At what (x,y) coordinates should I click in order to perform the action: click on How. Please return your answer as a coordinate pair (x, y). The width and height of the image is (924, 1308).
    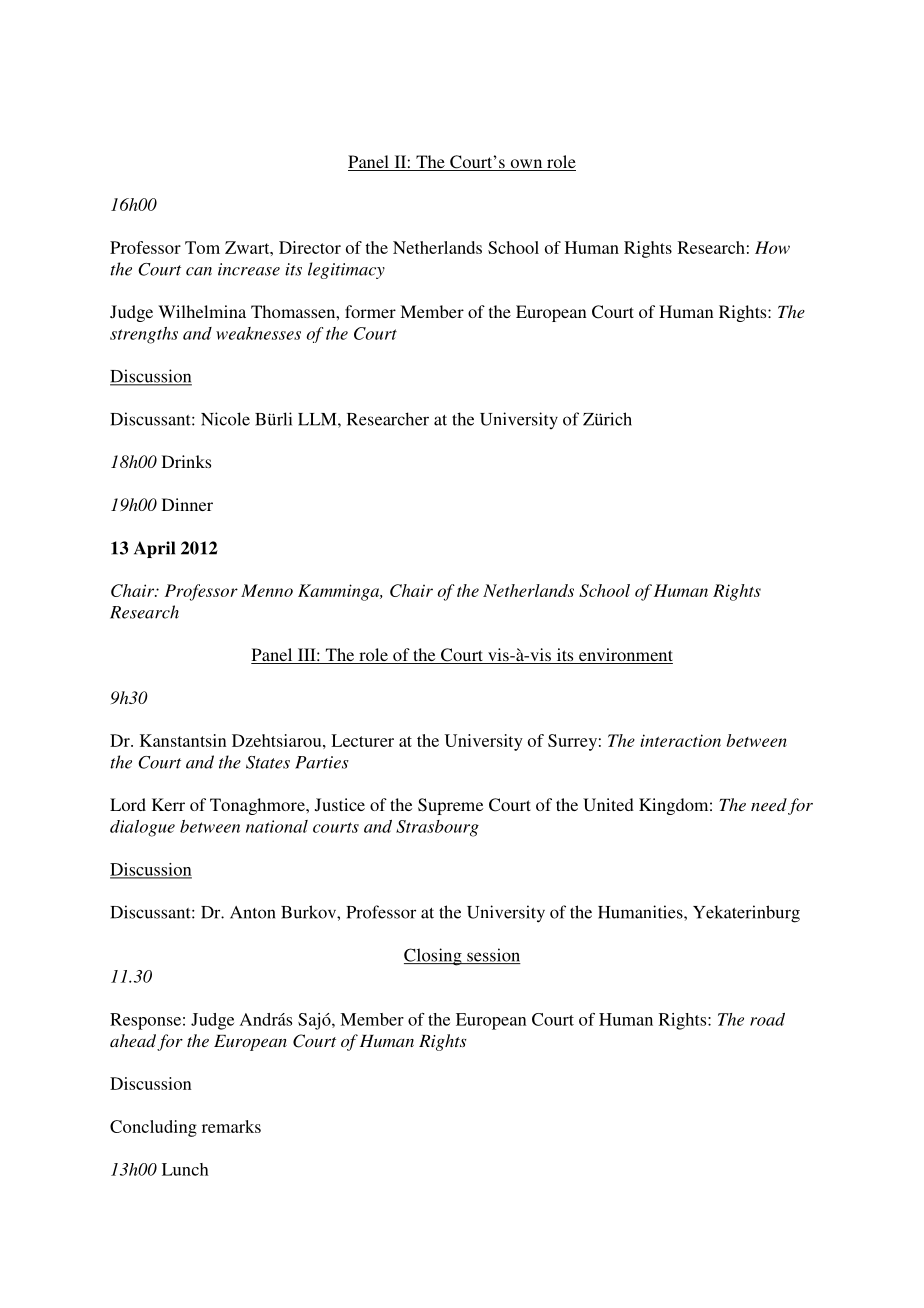
    Looking at the image, I should click on (772, 247).
